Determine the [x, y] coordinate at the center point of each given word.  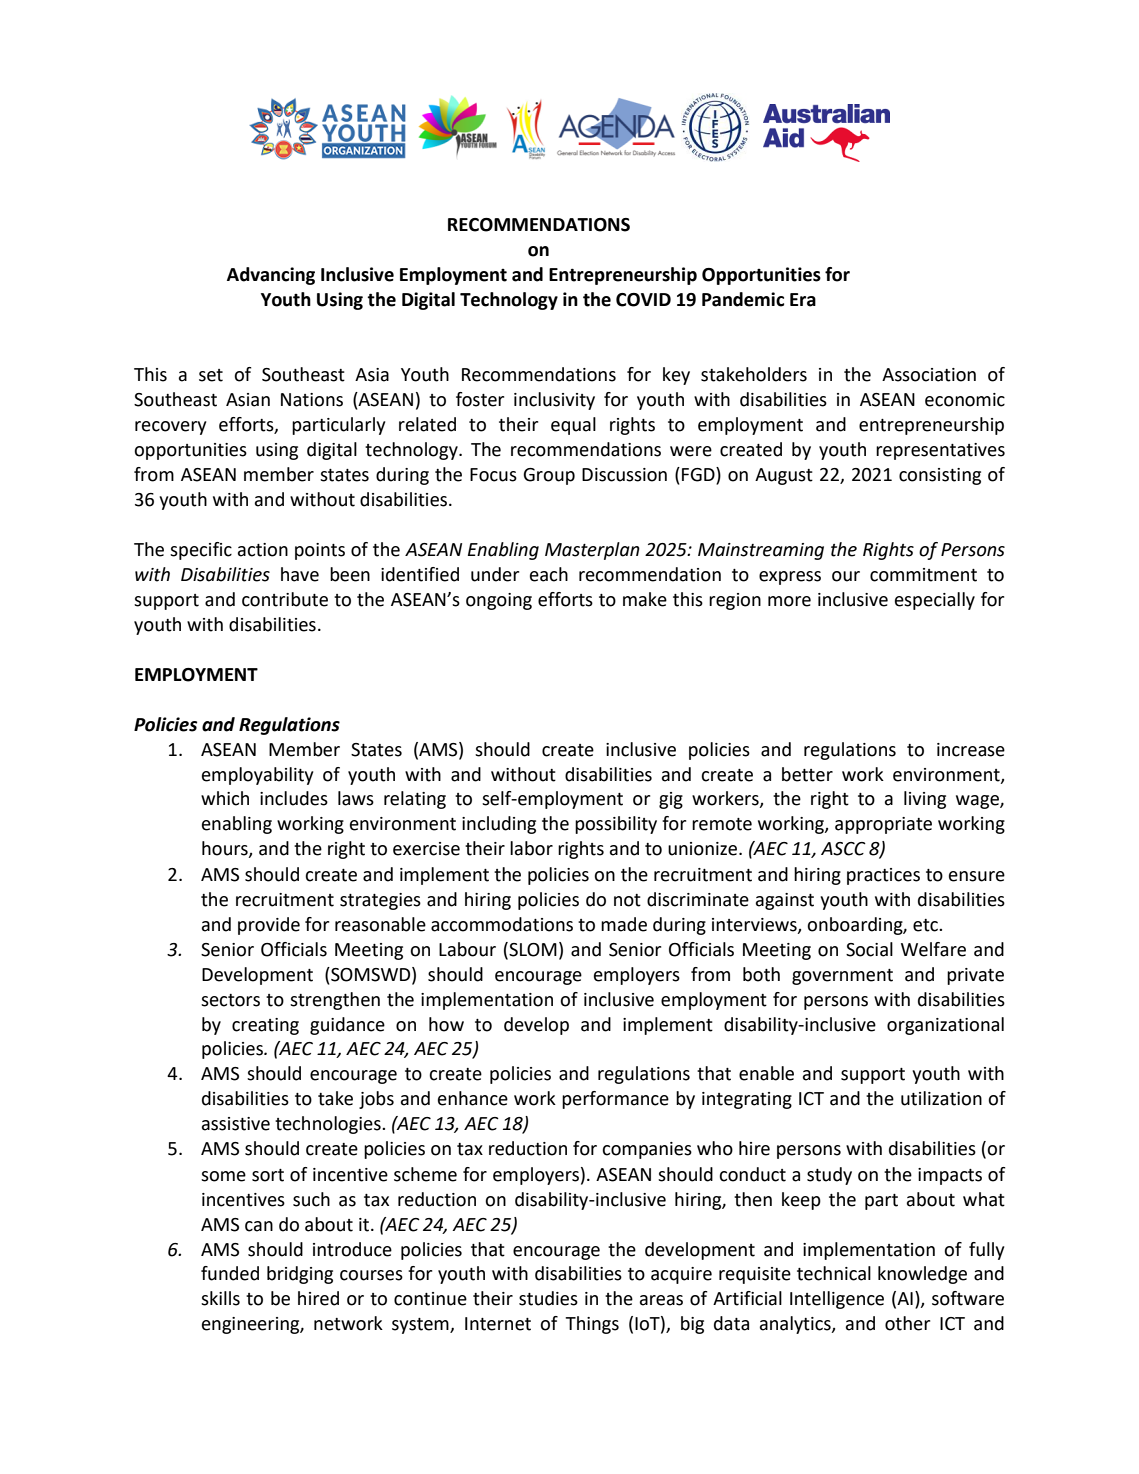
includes [294, 798]
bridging [300, 1275]
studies [548, 1298]
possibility [616, 825]
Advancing [271, 276]
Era [803, 300]
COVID [643, 300]
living [925, 800]
